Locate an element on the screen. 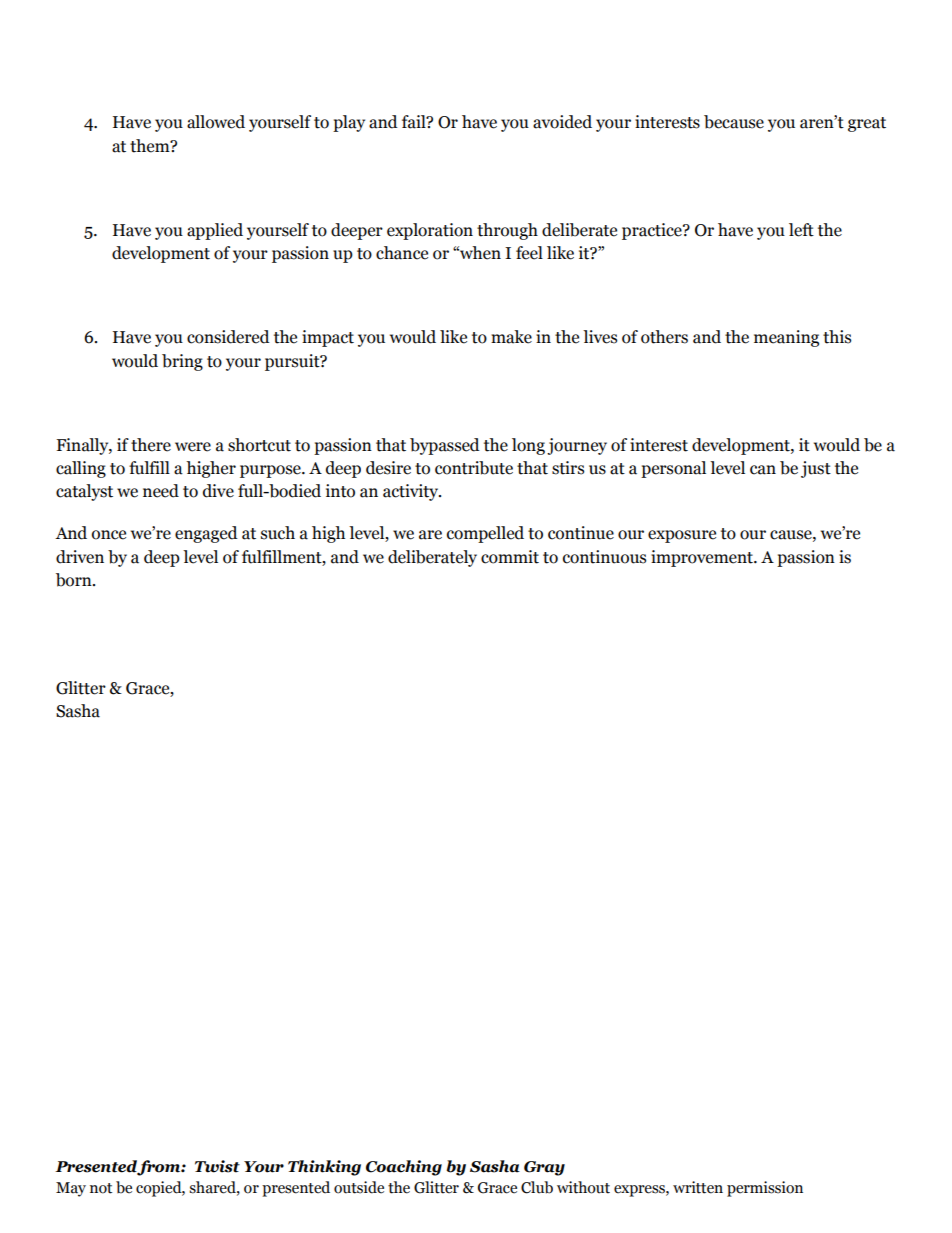 This screenshot has height=1233, width=952. can is located at coordinates (763, 470).
